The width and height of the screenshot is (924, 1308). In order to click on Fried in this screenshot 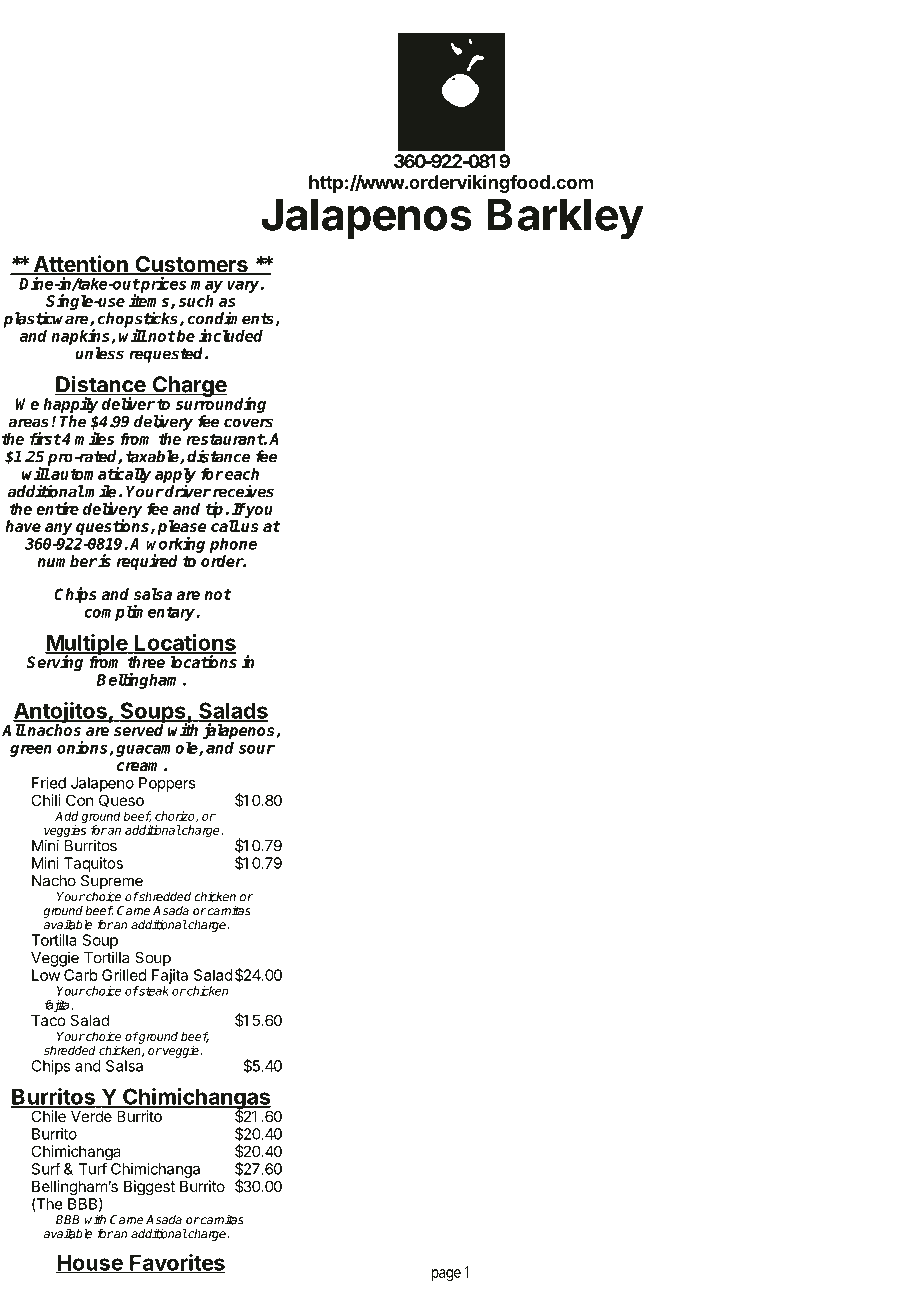, I will do `click(49, 783)`.
